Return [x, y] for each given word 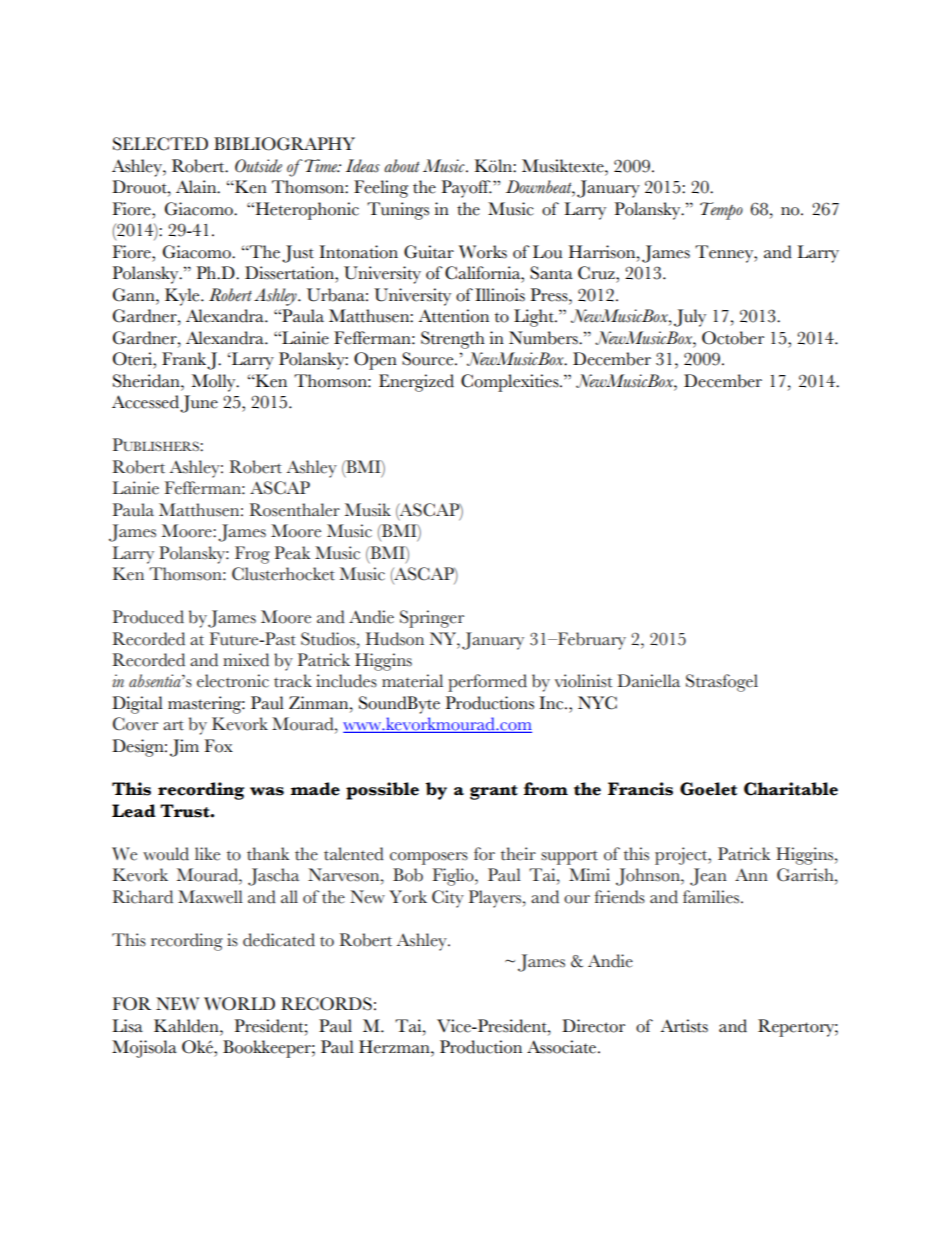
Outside [258, 166]
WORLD [239, 1004]
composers [429, 858]
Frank [185, 360]
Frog [252, 555]
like [207, 854]
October [733, 338]
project [682, 856]
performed [487, 683]
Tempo [721, 211]
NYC [597, 703]
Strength [453, 340]
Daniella [648, 681]
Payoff [466, 189]
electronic [233, 681]
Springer [432, 619]
